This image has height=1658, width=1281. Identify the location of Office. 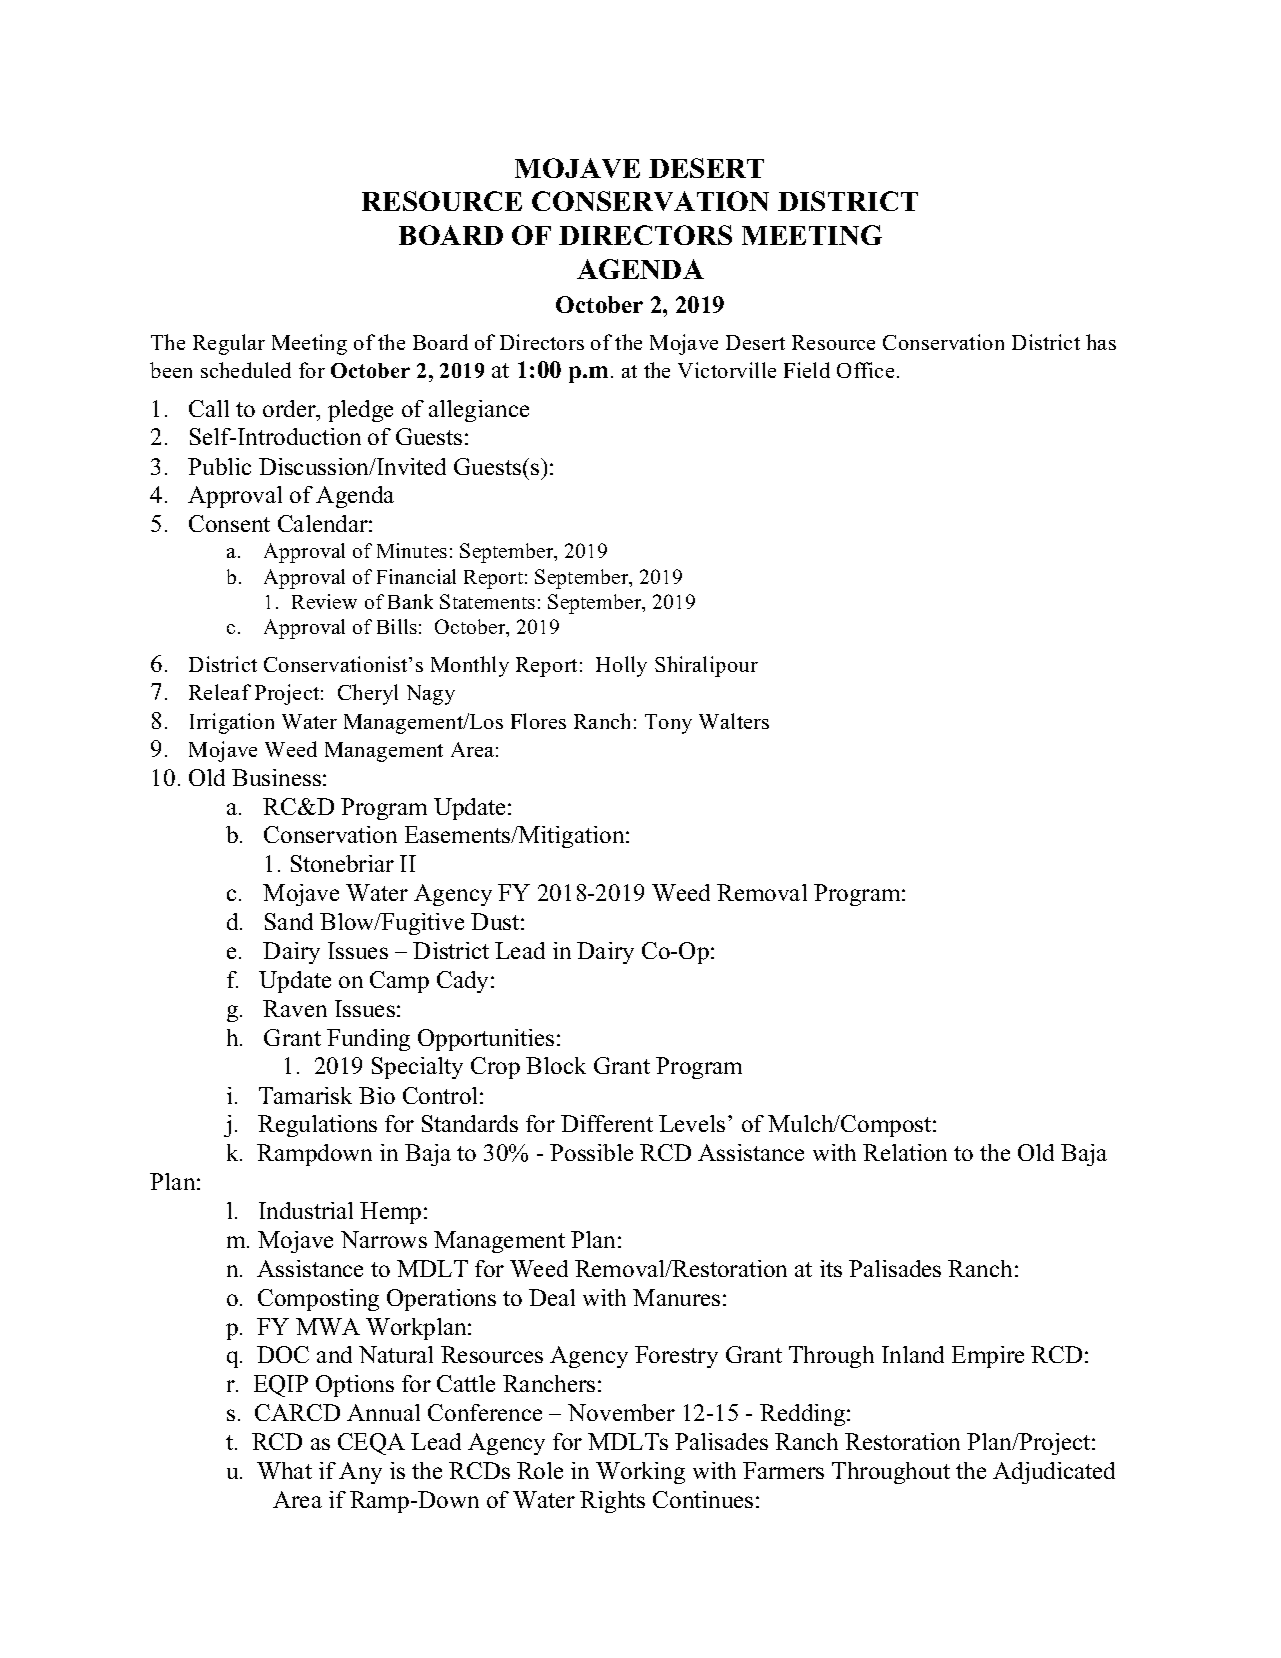
(865, 370).
